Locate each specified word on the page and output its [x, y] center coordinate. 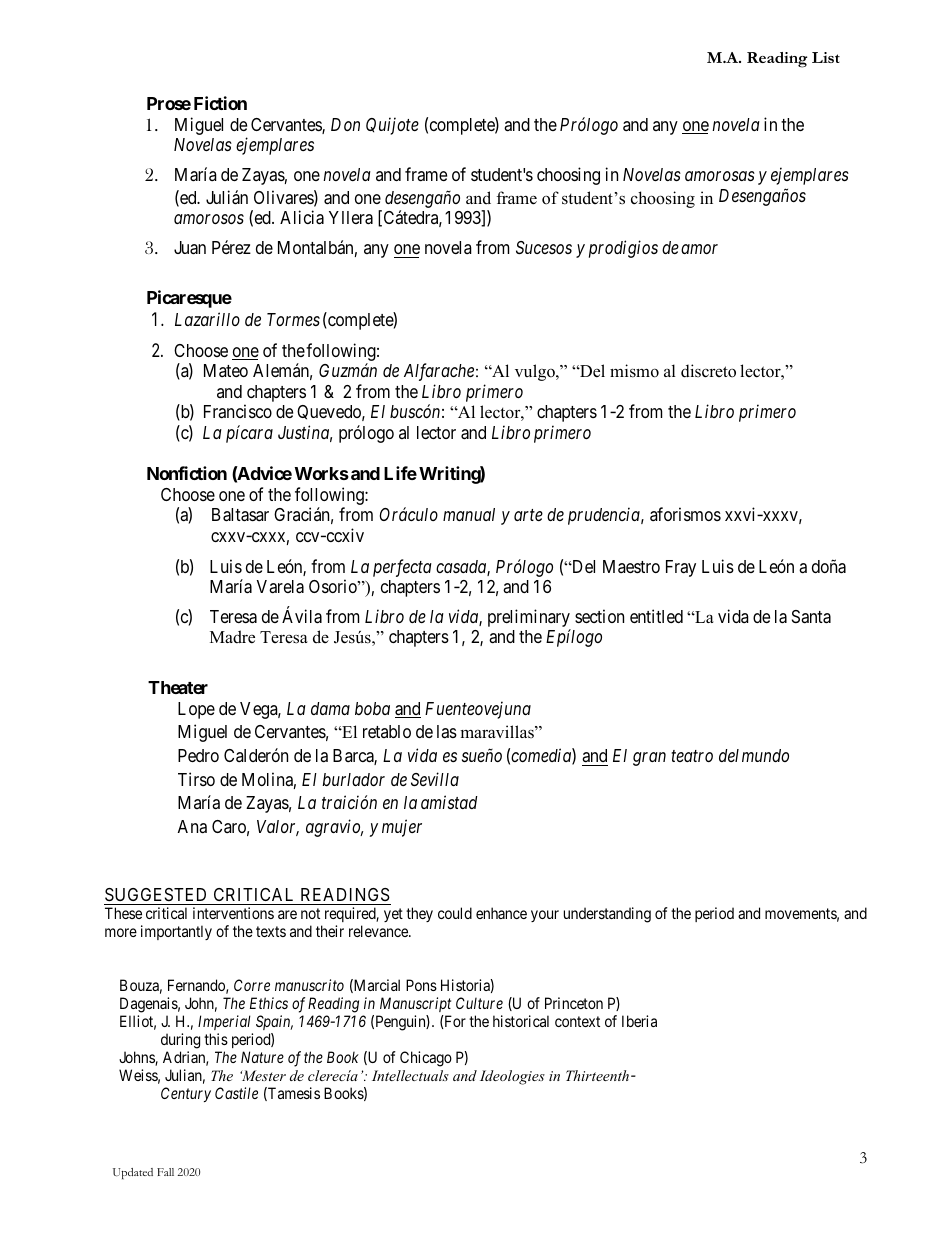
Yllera [351, 218]
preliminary [529, 619]
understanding [607, 915]
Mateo [226, 370]
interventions [233, 913]
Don [345, 124]
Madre [232, 637]
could [455, 913]
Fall [165, 1172]
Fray [681, 568]
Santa [811, 617]
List [826, 57]
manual [469, 514]
